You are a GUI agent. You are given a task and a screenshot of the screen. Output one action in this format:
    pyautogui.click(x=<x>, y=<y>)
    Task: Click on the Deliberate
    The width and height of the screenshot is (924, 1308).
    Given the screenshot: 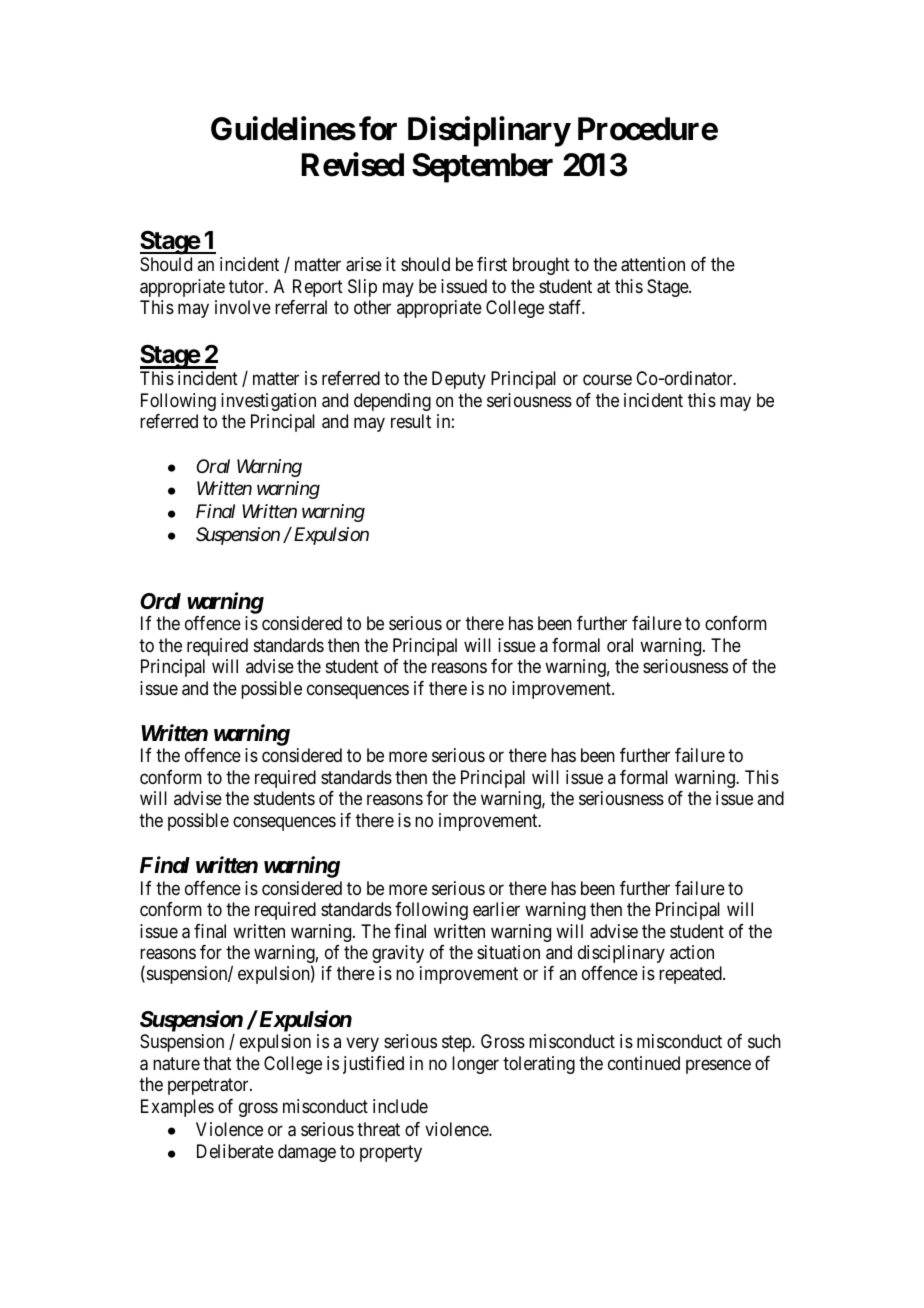 What is the action you would take?
    pyautogui.click(x=235, y=1151)
